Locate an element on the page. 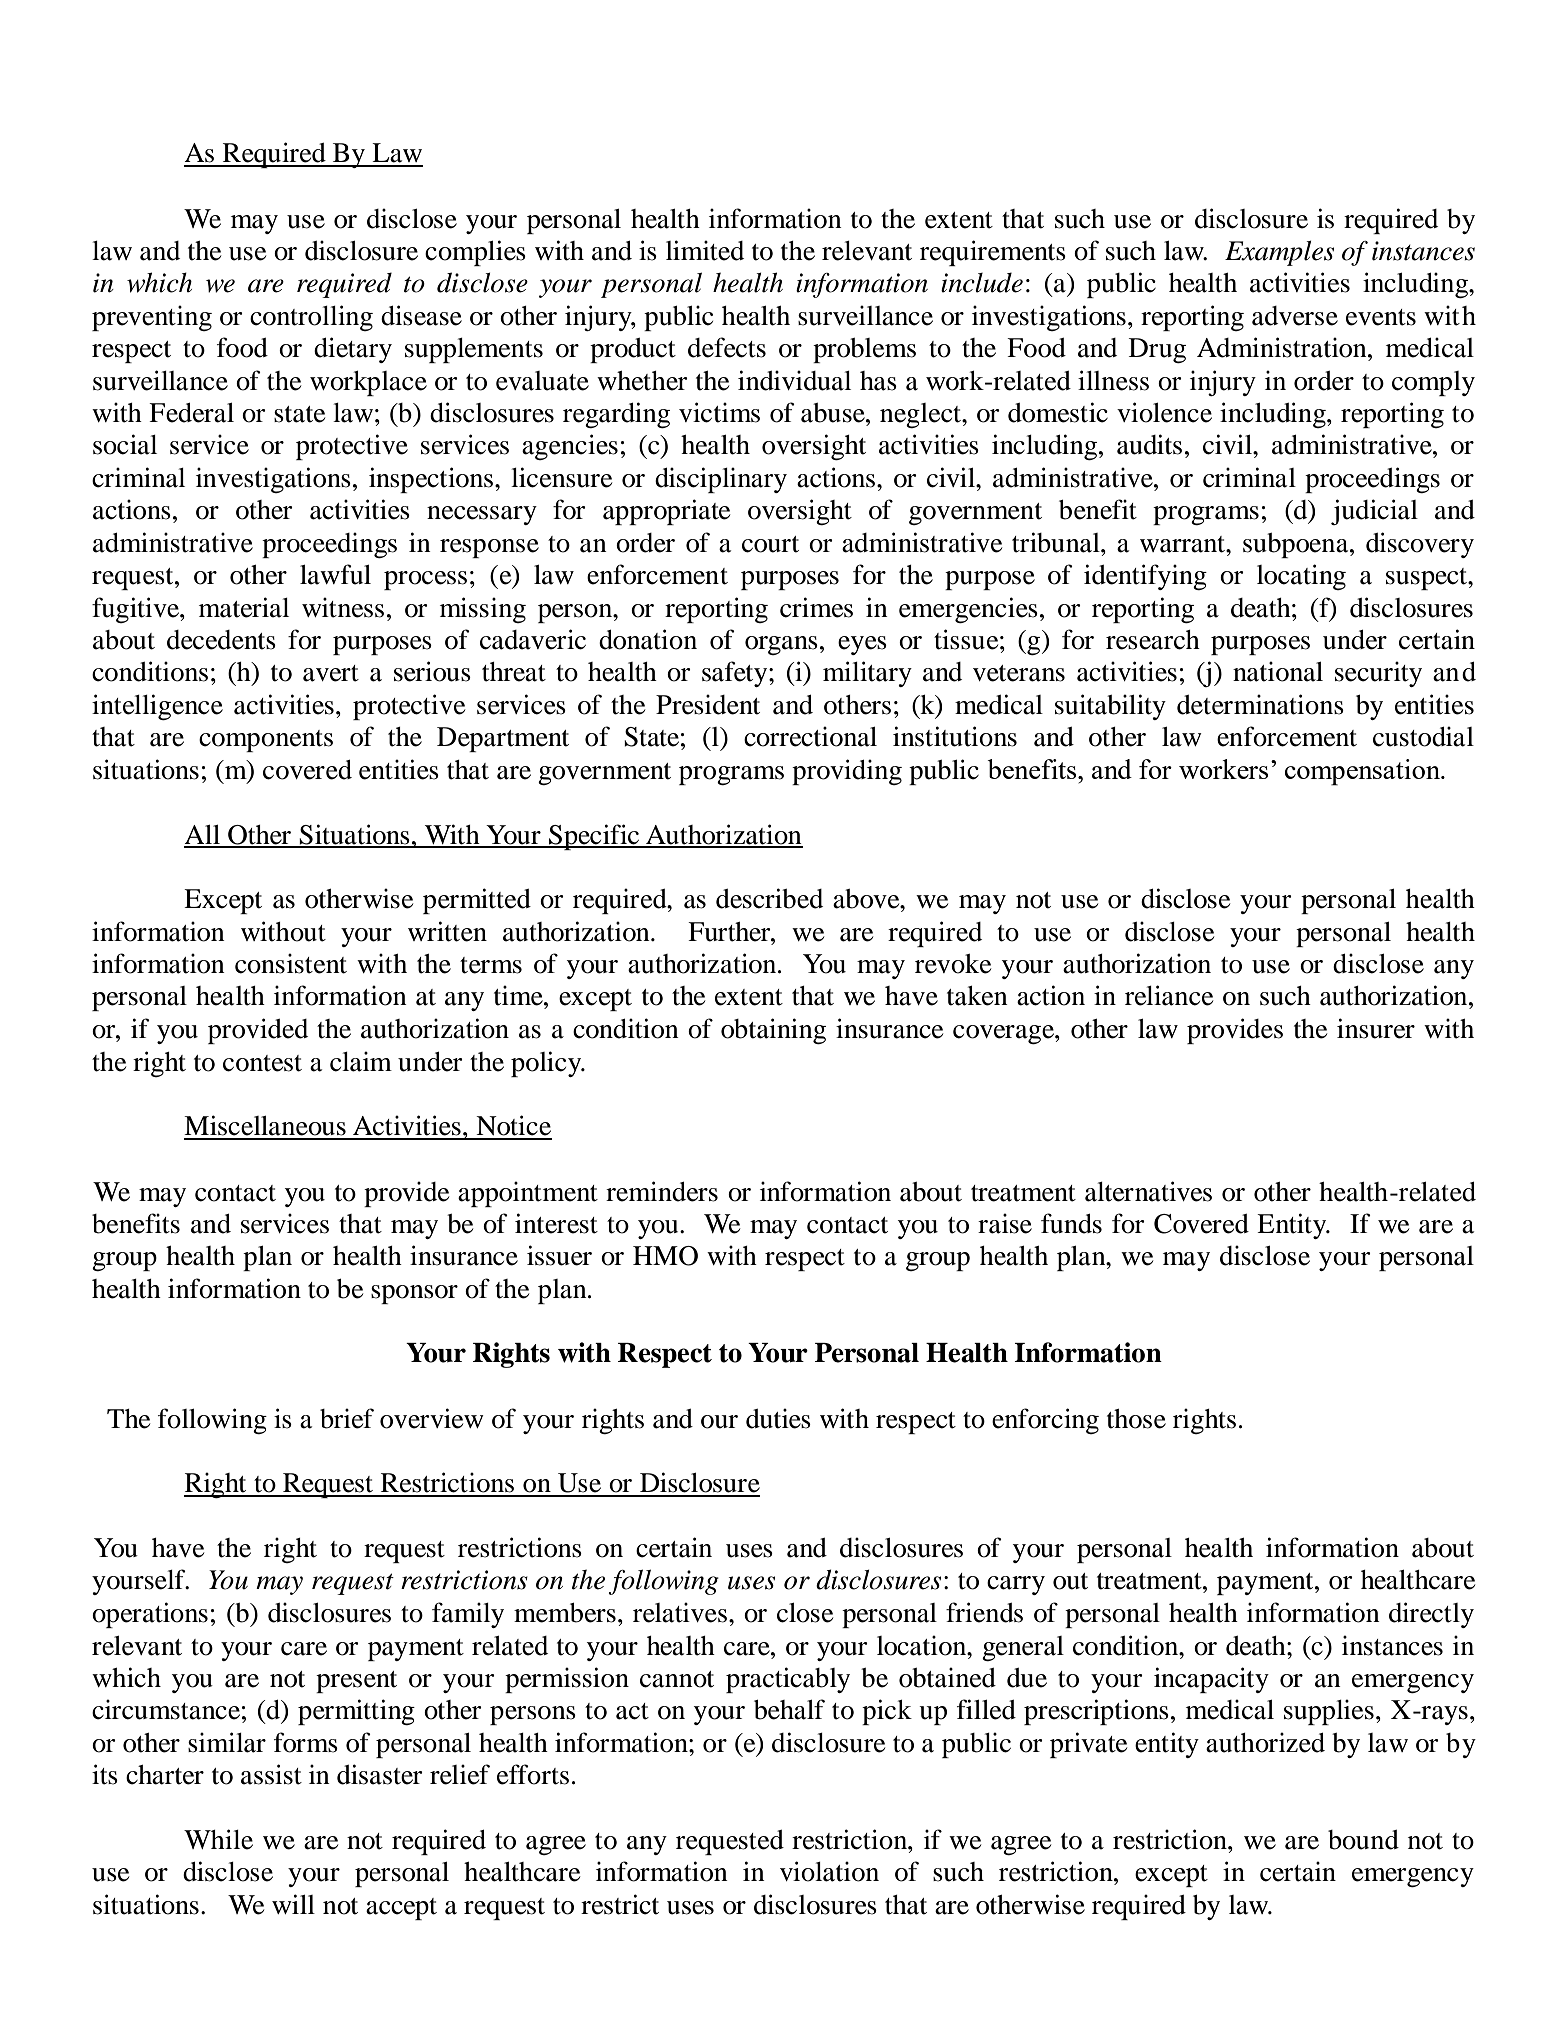  brief is located at coordinates (347, 1418).
